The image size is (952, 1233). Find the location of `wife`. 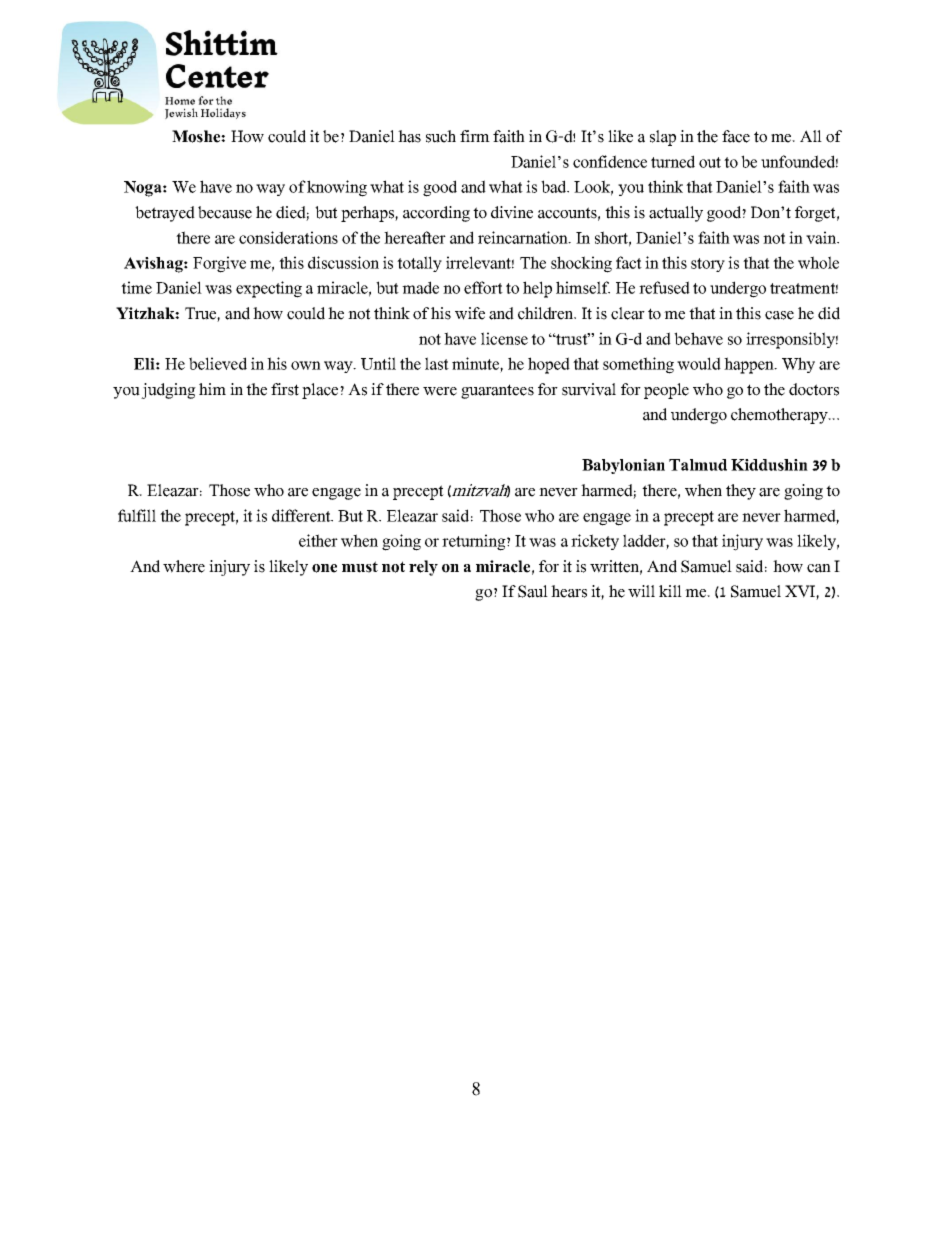

wife is located at coordinates (470, 313).
